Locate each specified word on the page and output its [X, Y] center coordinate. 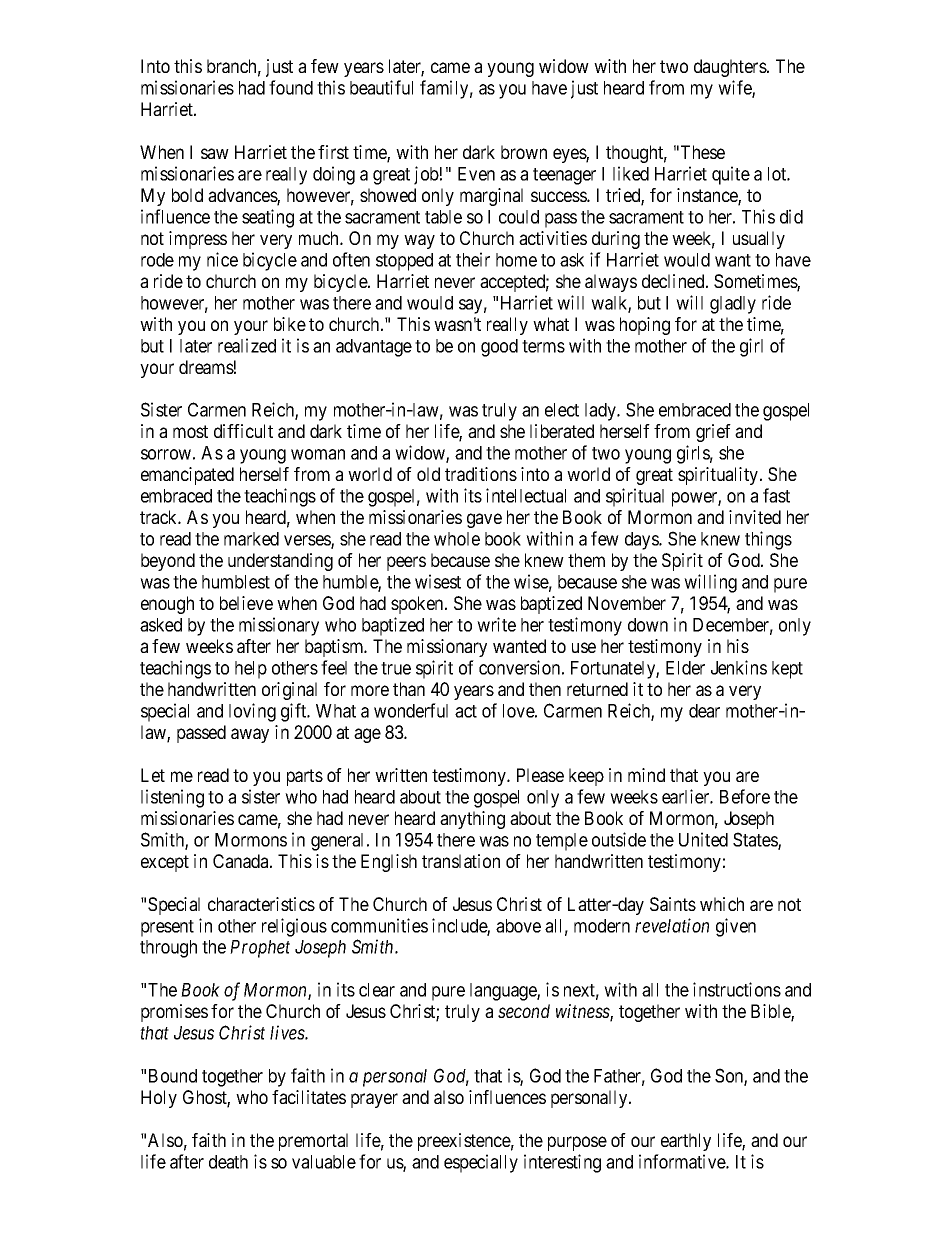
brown [524, 152]
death [228, 1162]
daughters [730, 68]
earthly [686, 1142]
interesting [562, 1163]
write [496, 624]
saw [215, 153]
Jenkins [739, 667]
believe [246, 603]
